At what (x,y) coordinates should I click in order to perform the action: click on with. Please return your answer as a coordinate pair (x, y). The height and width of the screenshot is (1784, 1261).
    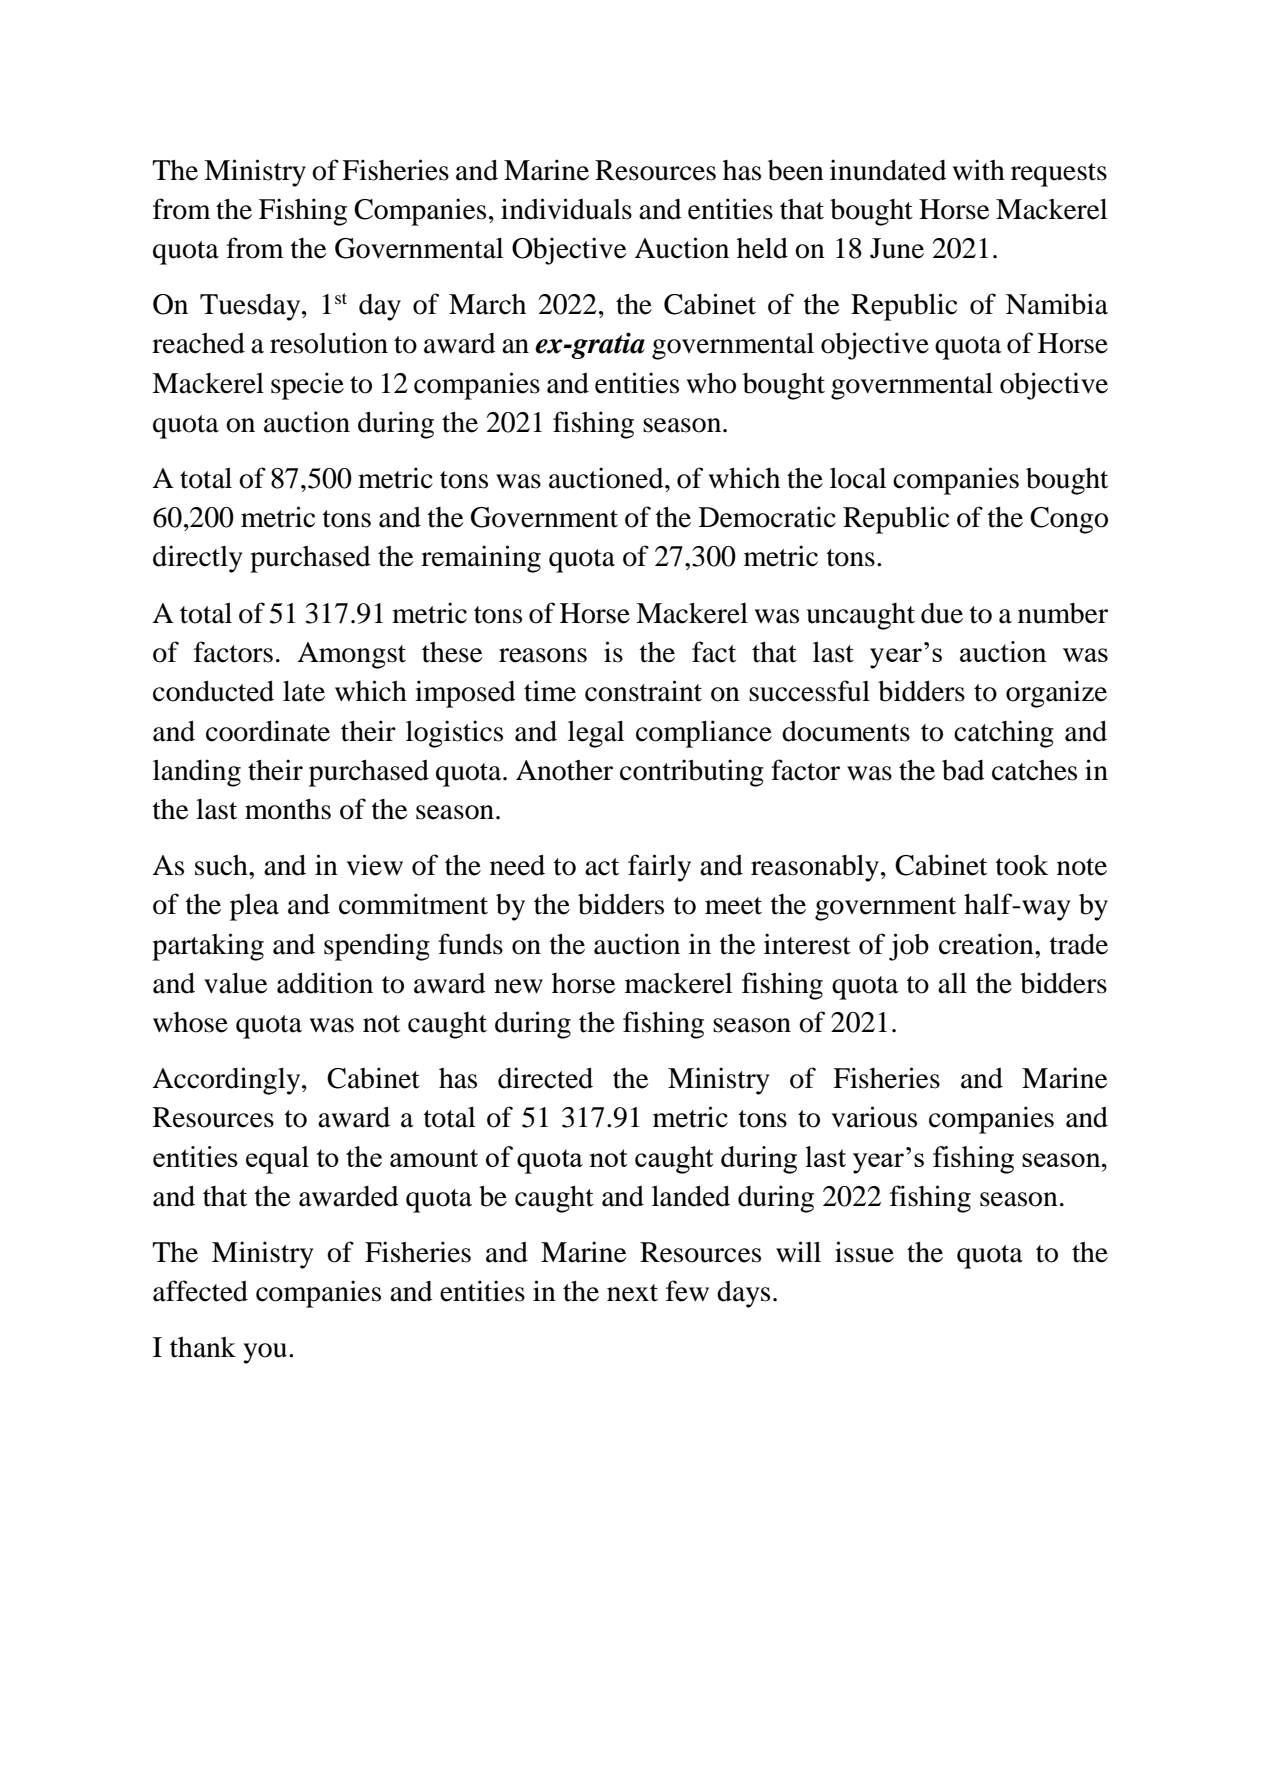
    Looking at the image, I should click on (979, 170).
